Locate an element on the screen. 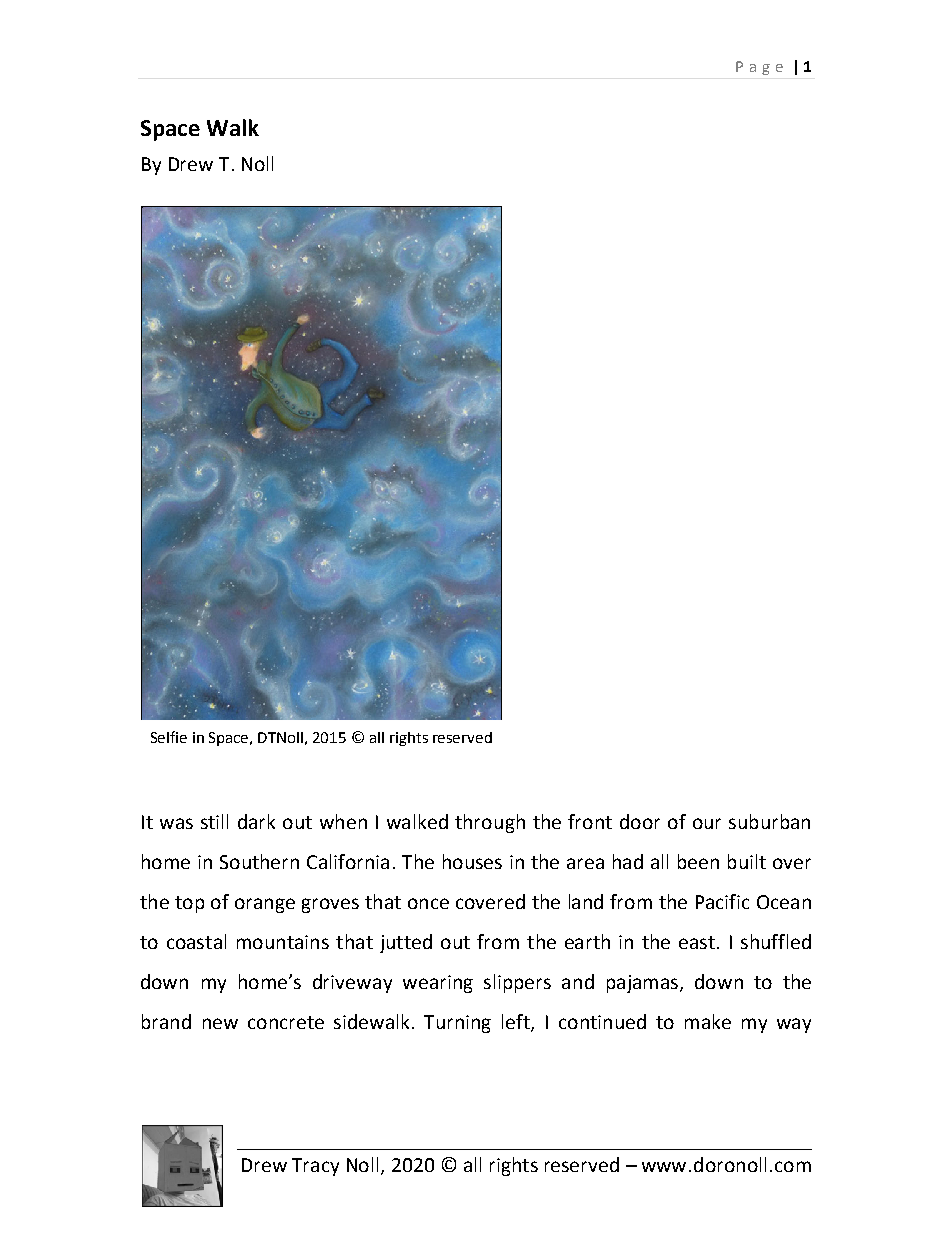 This screenshot has height=1233, width=952. dark is located at coordinates (256, 821).
